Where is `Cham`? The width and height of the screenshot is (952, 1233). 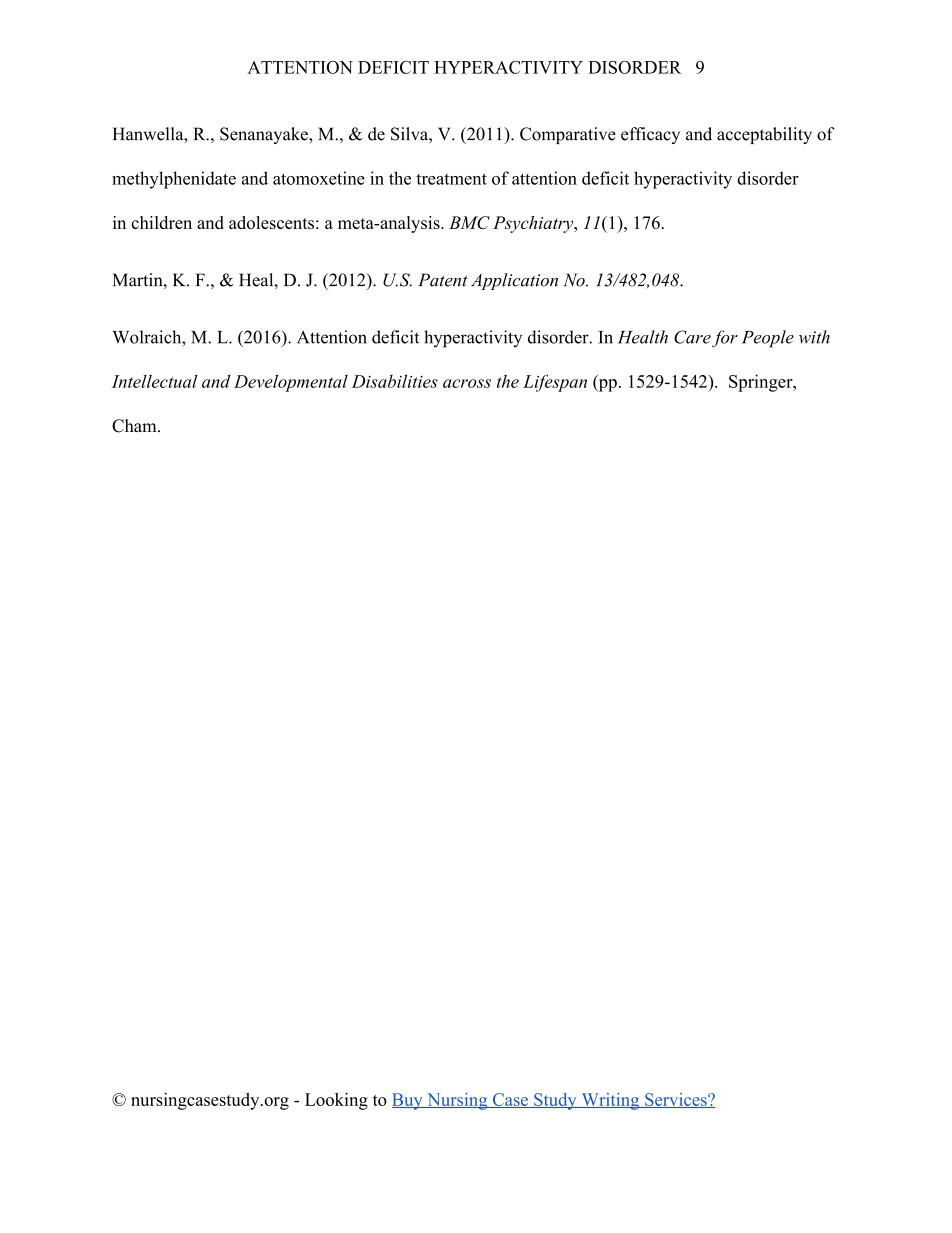 Cham is located at coordinates (135, 426).
